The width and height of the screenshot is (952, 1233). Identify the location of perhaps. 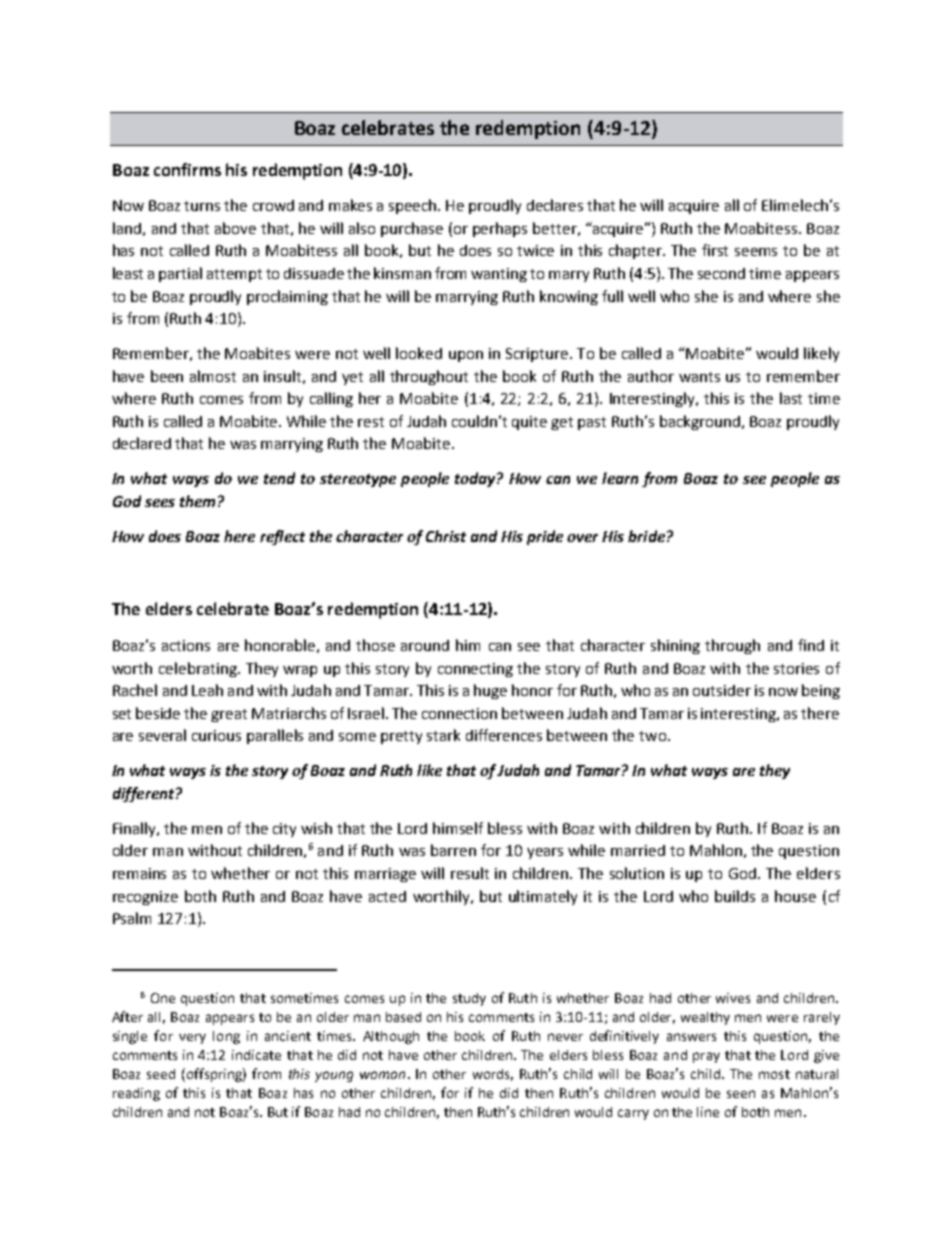
(500, 229).
